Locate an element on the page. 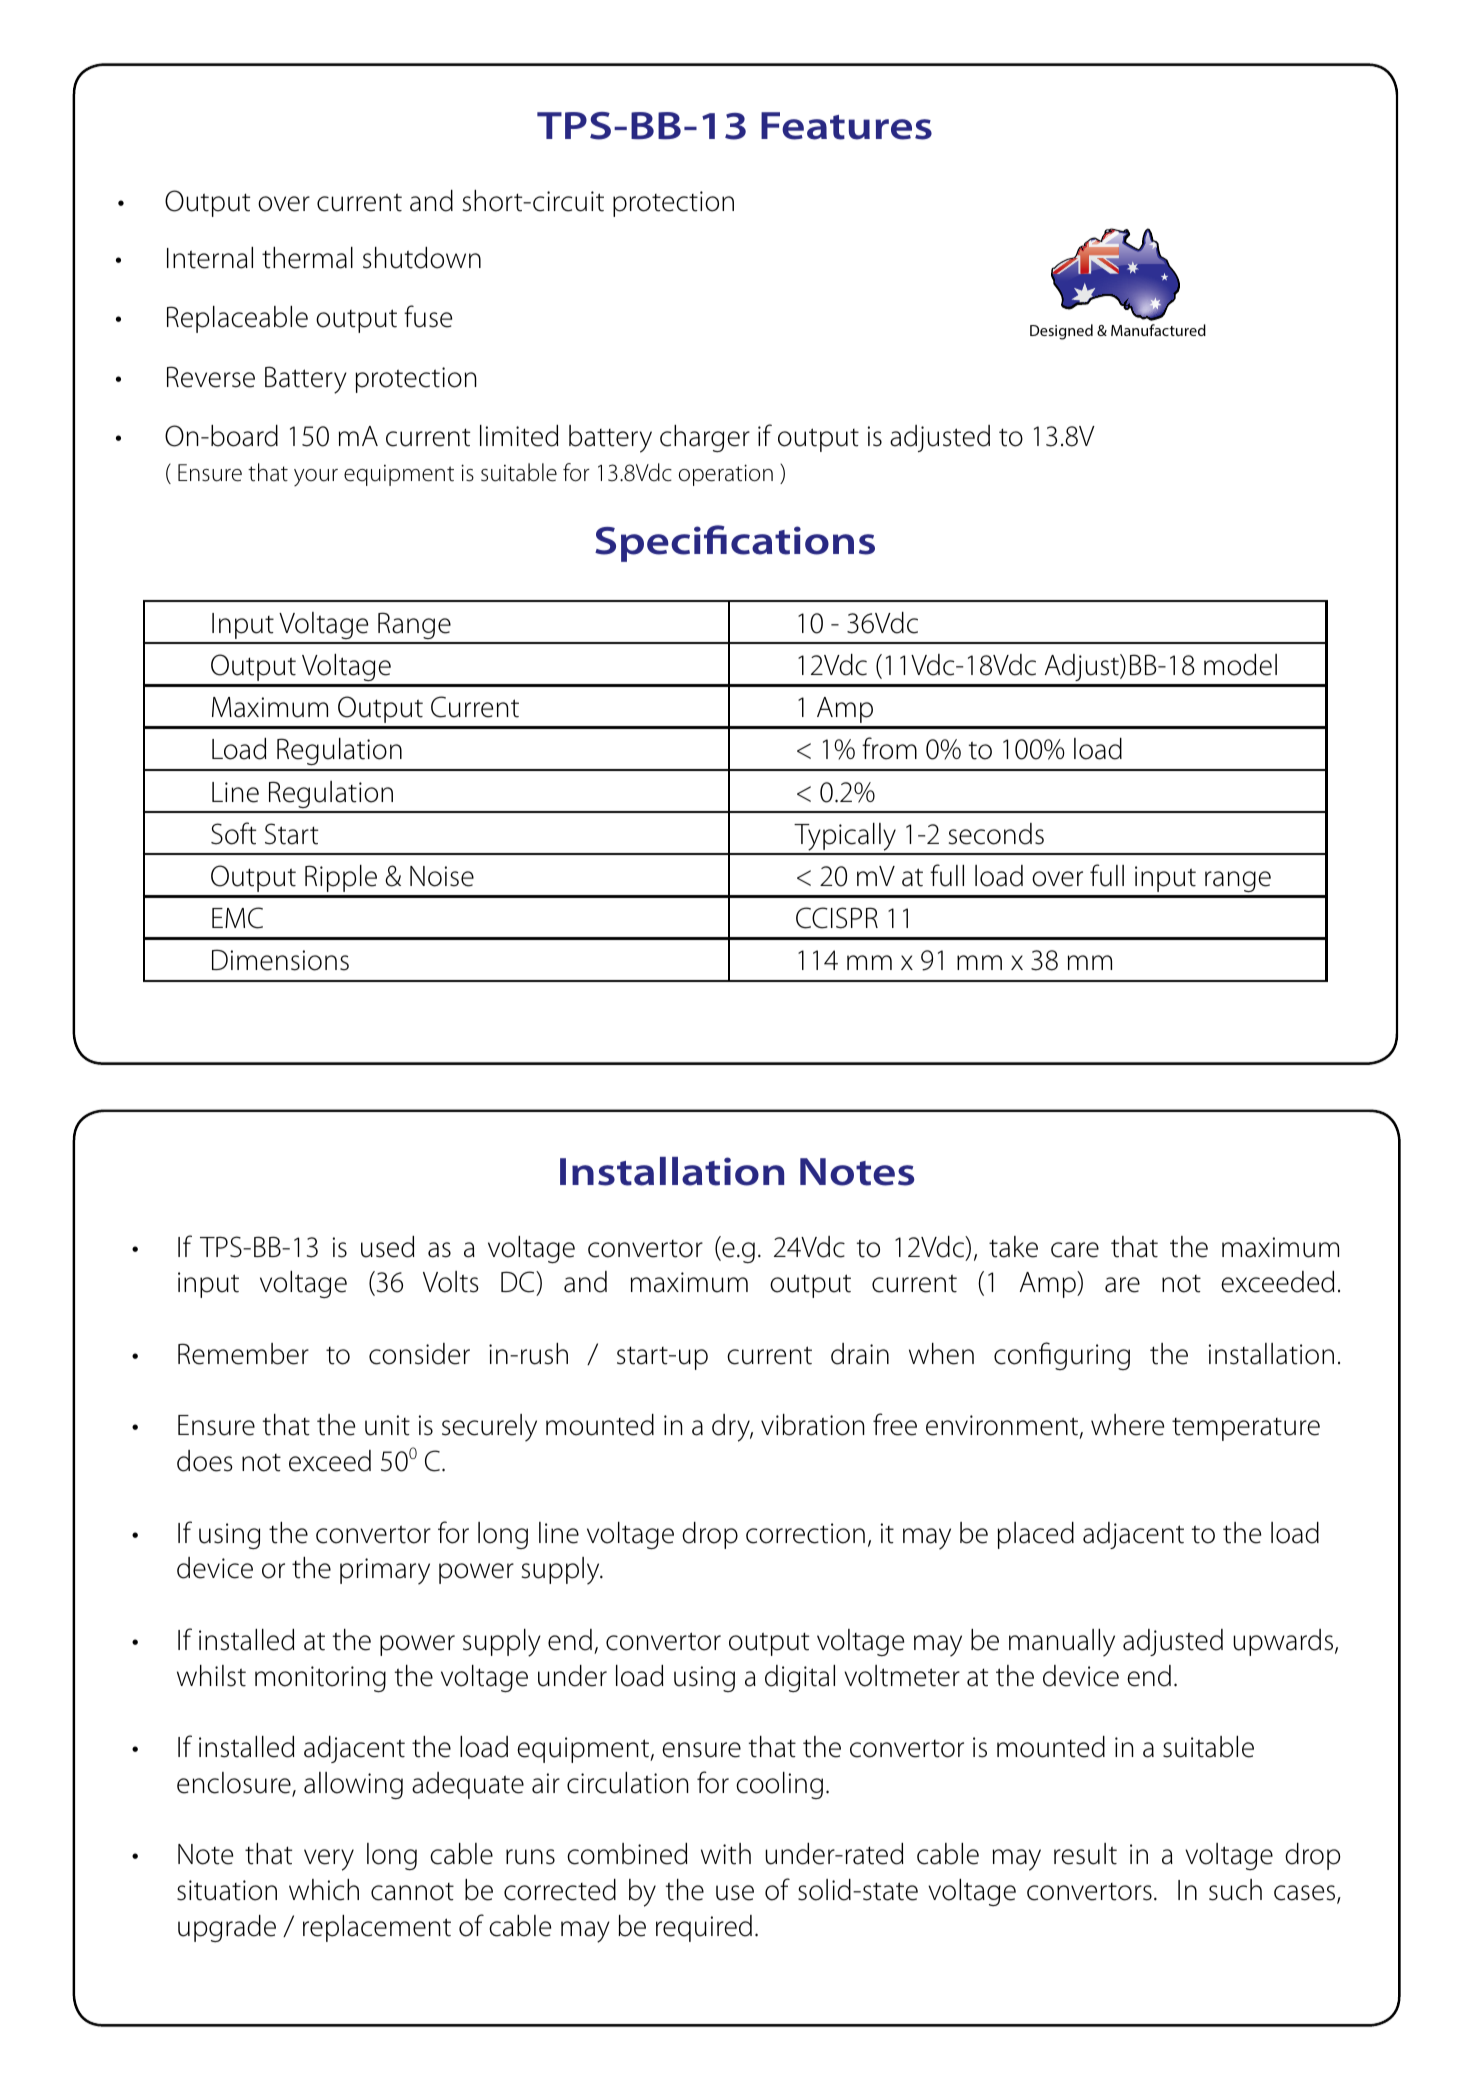 Image resolution: width=1478 pixels, height=2090 pixels. drain is located at coordinates (860, 1354).
